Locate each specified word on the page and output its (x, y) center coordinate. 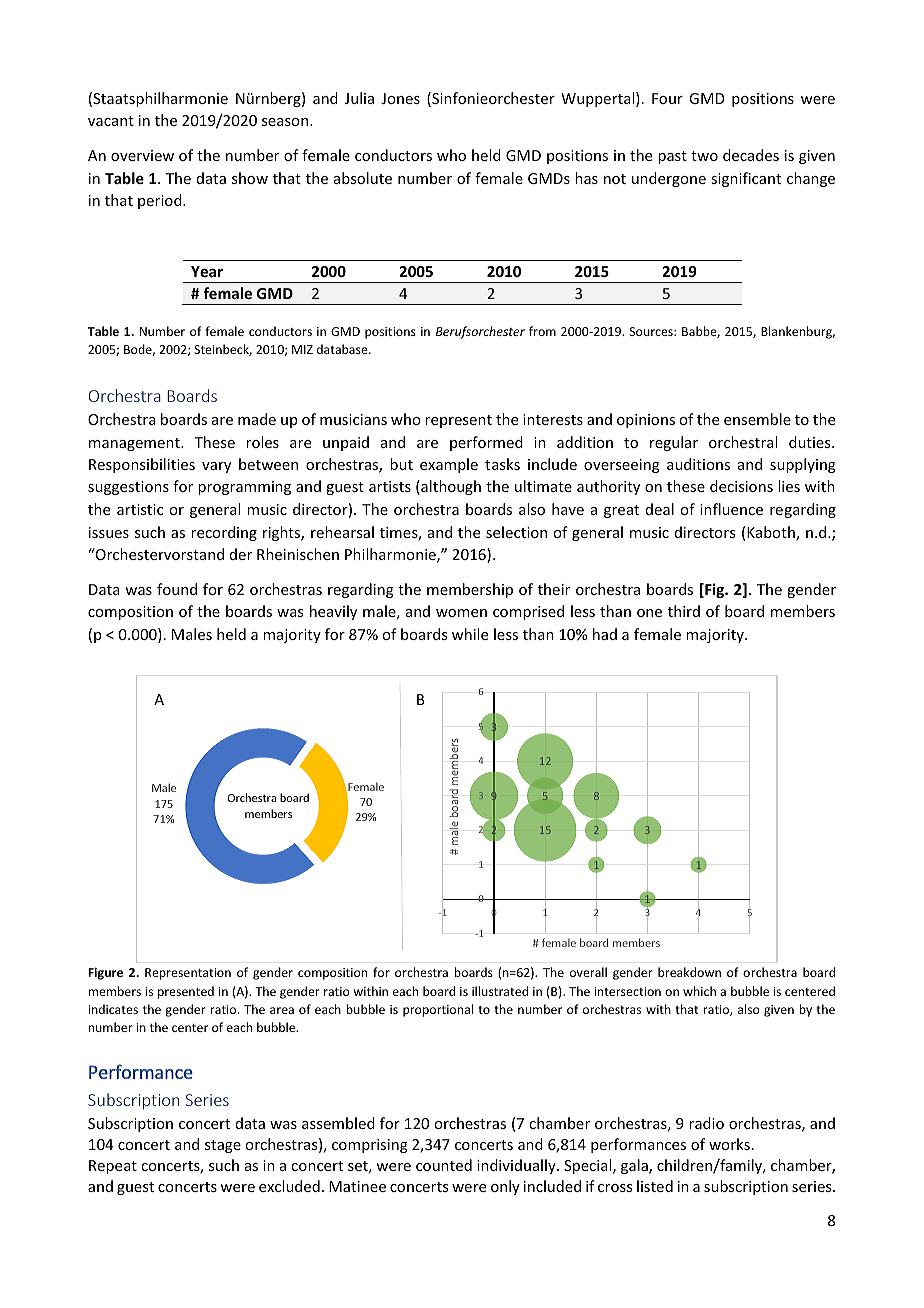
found (177, 589)
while (470, 634)
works (729, 1144)
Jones (400, 98)
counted (444, 1165)
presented (186, 992)
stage (223, 1146)
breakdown (689, 972)
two (704, 156)
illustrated (500, 991)
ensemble (757, 419)
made (257, 419)
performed (486, 443)
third (684, 611)
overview (142, 155)
